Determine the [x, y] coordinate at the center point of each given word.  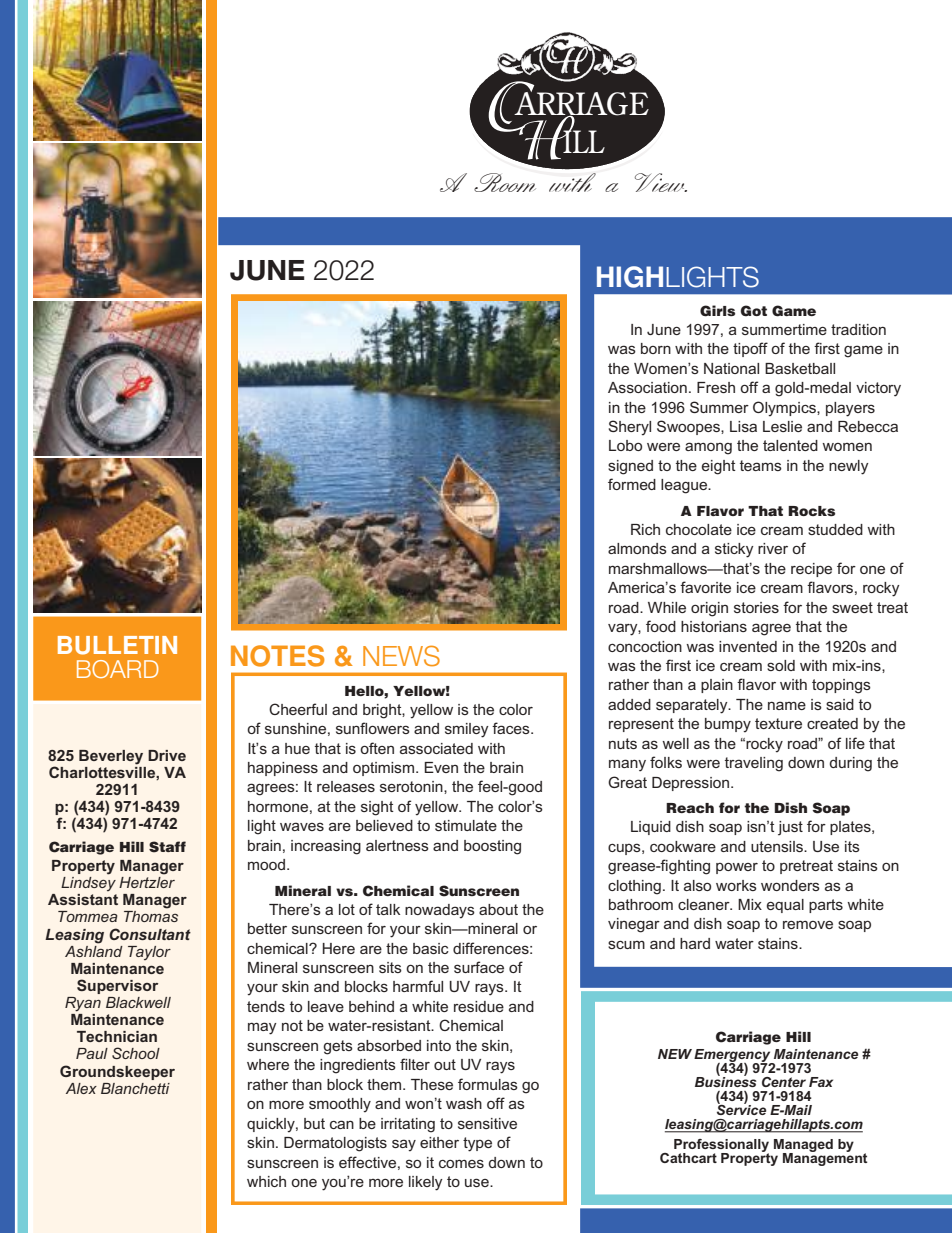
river [773, 548]
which [266, 1181]
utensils [778, 846]
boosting [492, 847]
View [661, 182]
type [477, 1144]
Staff [167, 847]
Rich [645, 529]
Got [754, 311]
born [656, 348]
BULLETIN [117, 645]
